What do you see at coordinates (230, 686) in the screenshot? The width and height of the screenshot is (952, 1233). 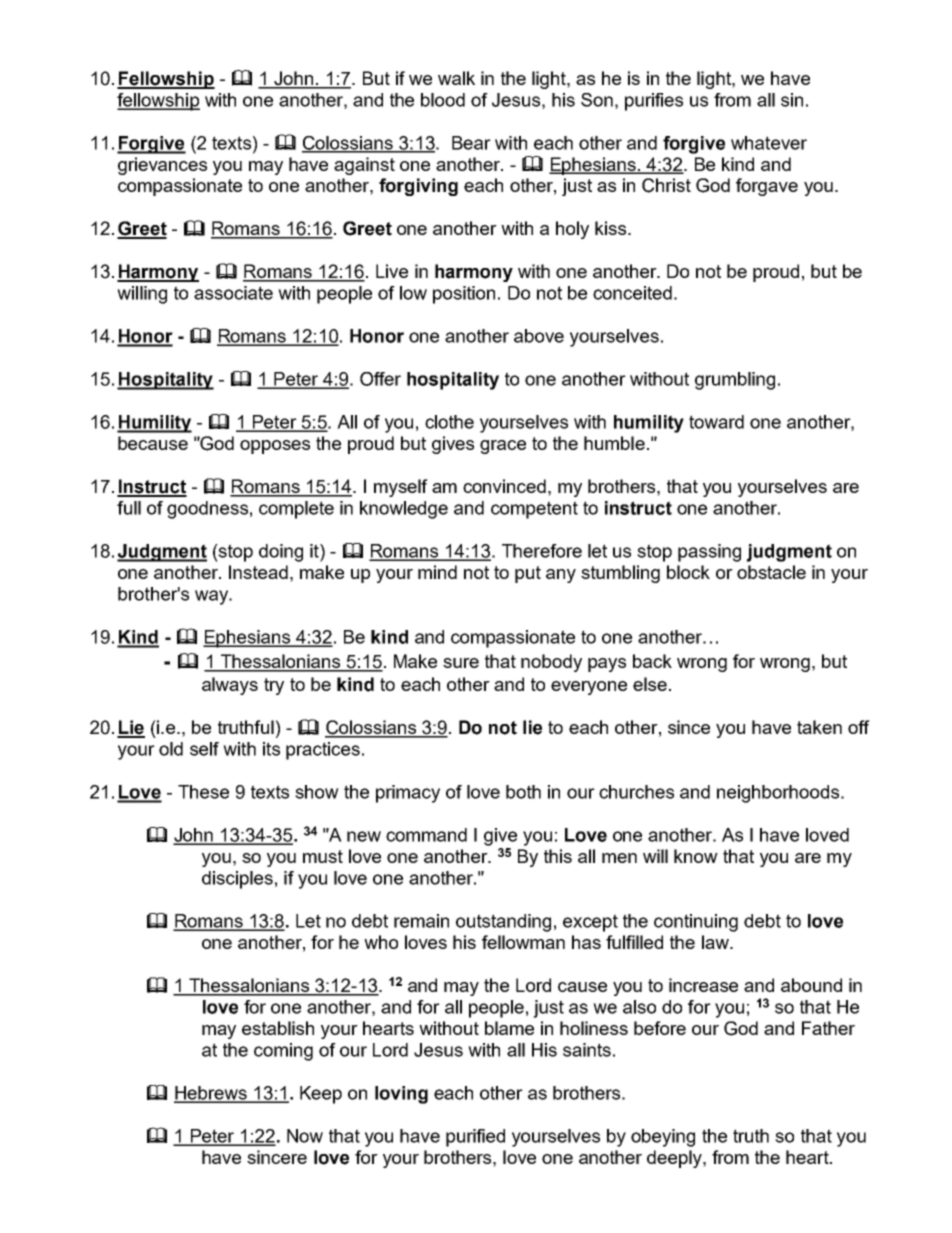 I see `always` at bounding box center [230, 686].
